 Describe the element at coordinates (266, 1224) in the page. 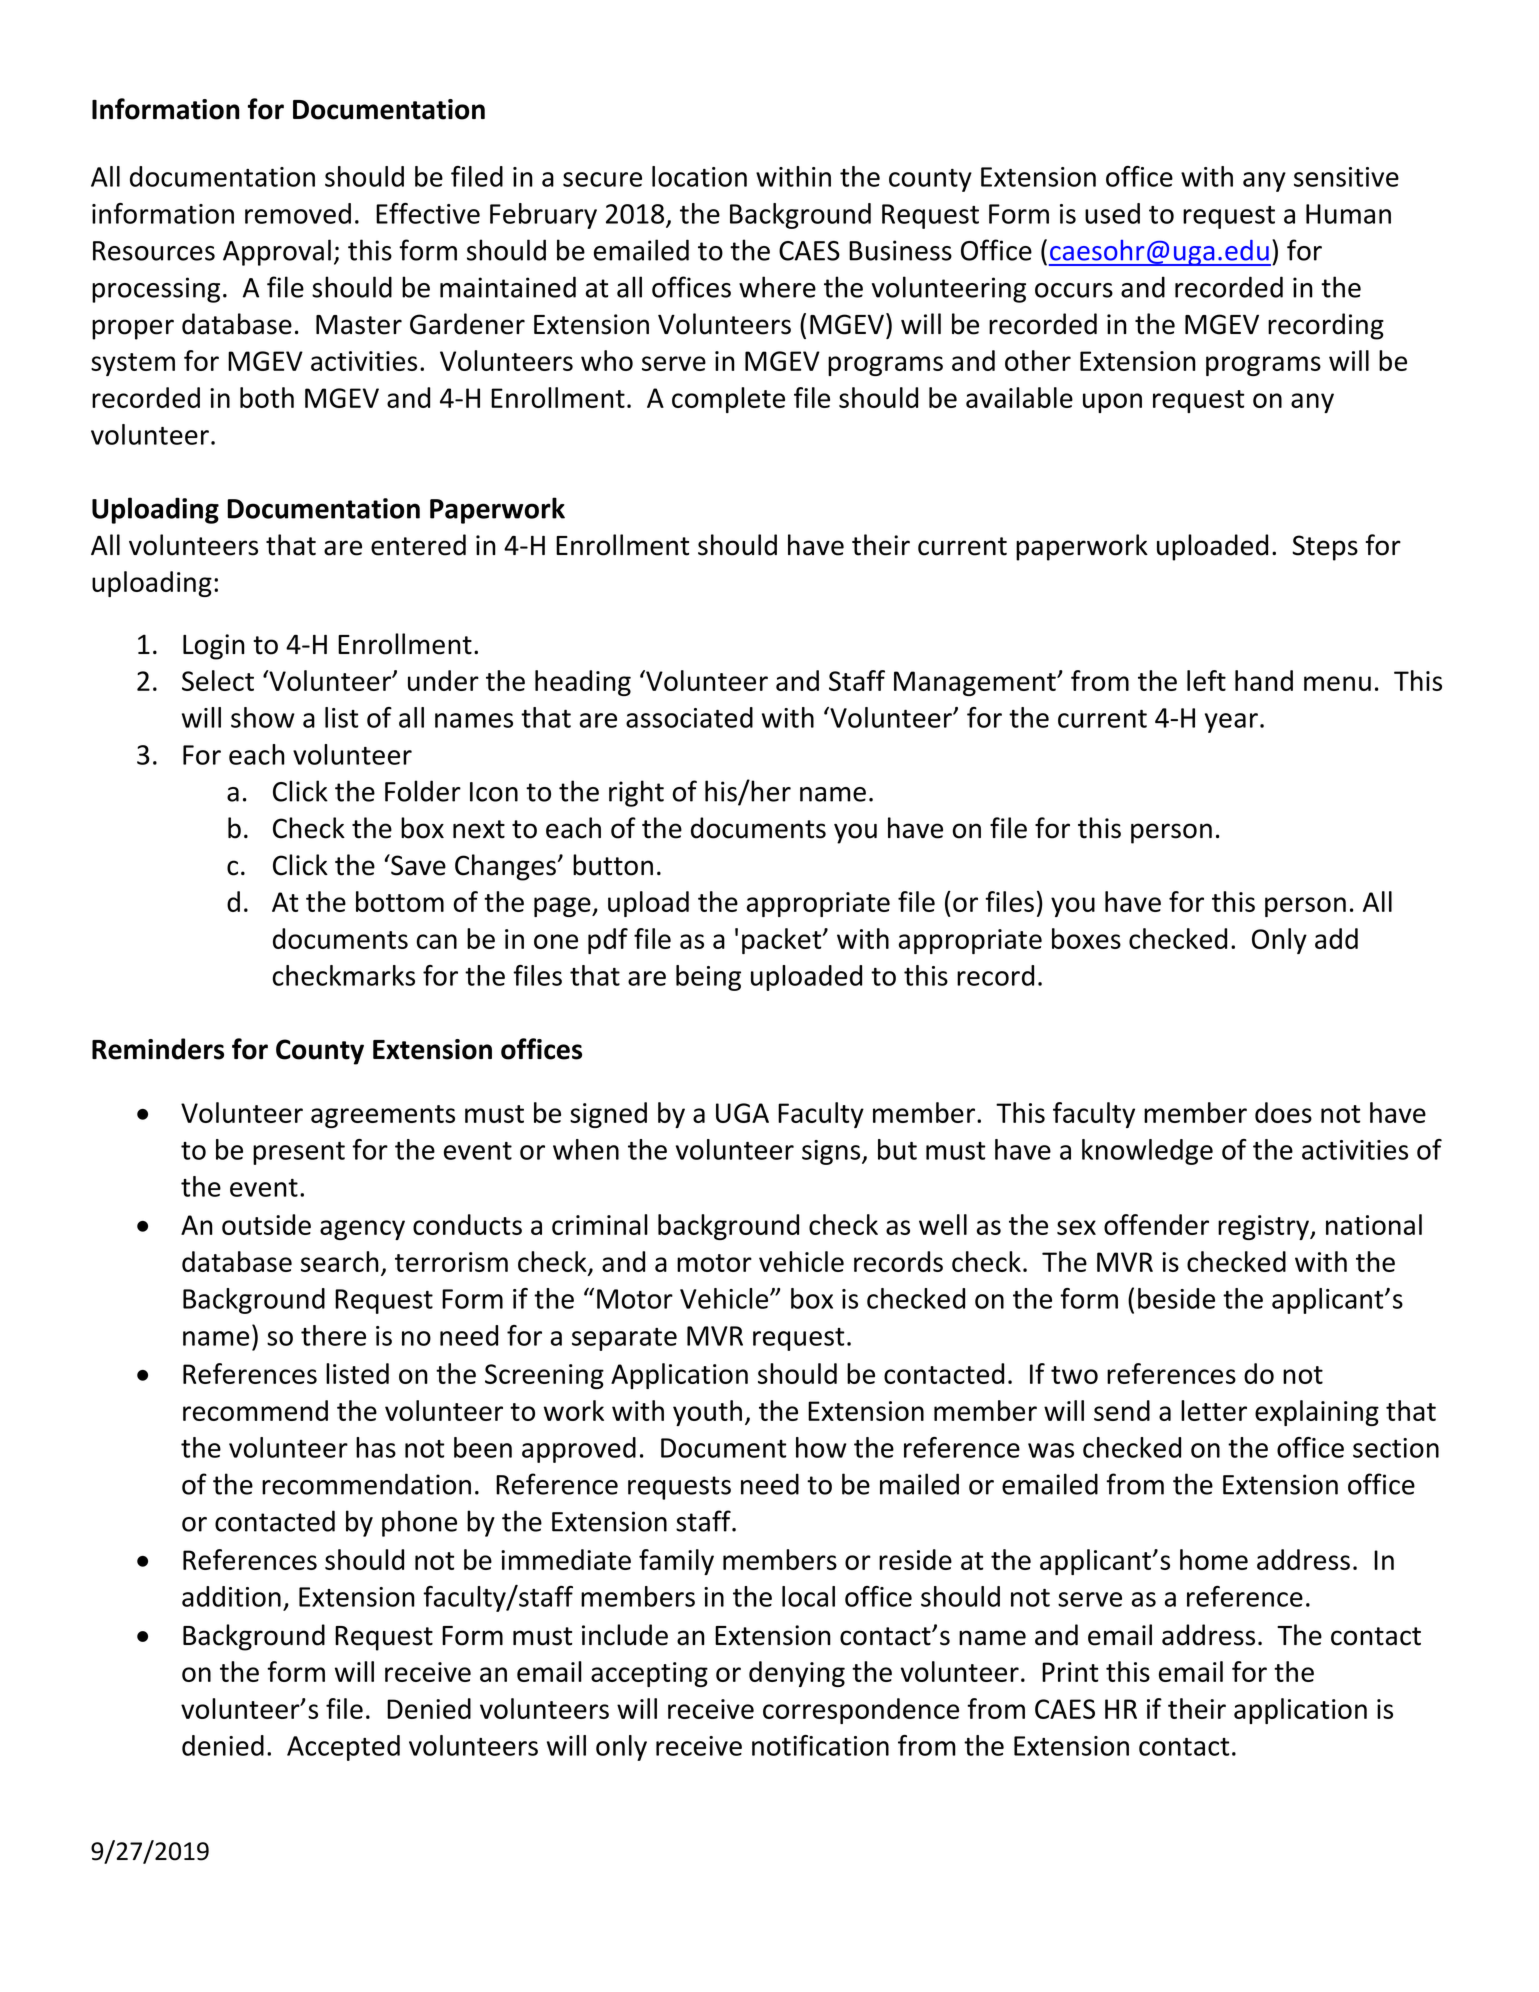

I see `outside` at that location.
